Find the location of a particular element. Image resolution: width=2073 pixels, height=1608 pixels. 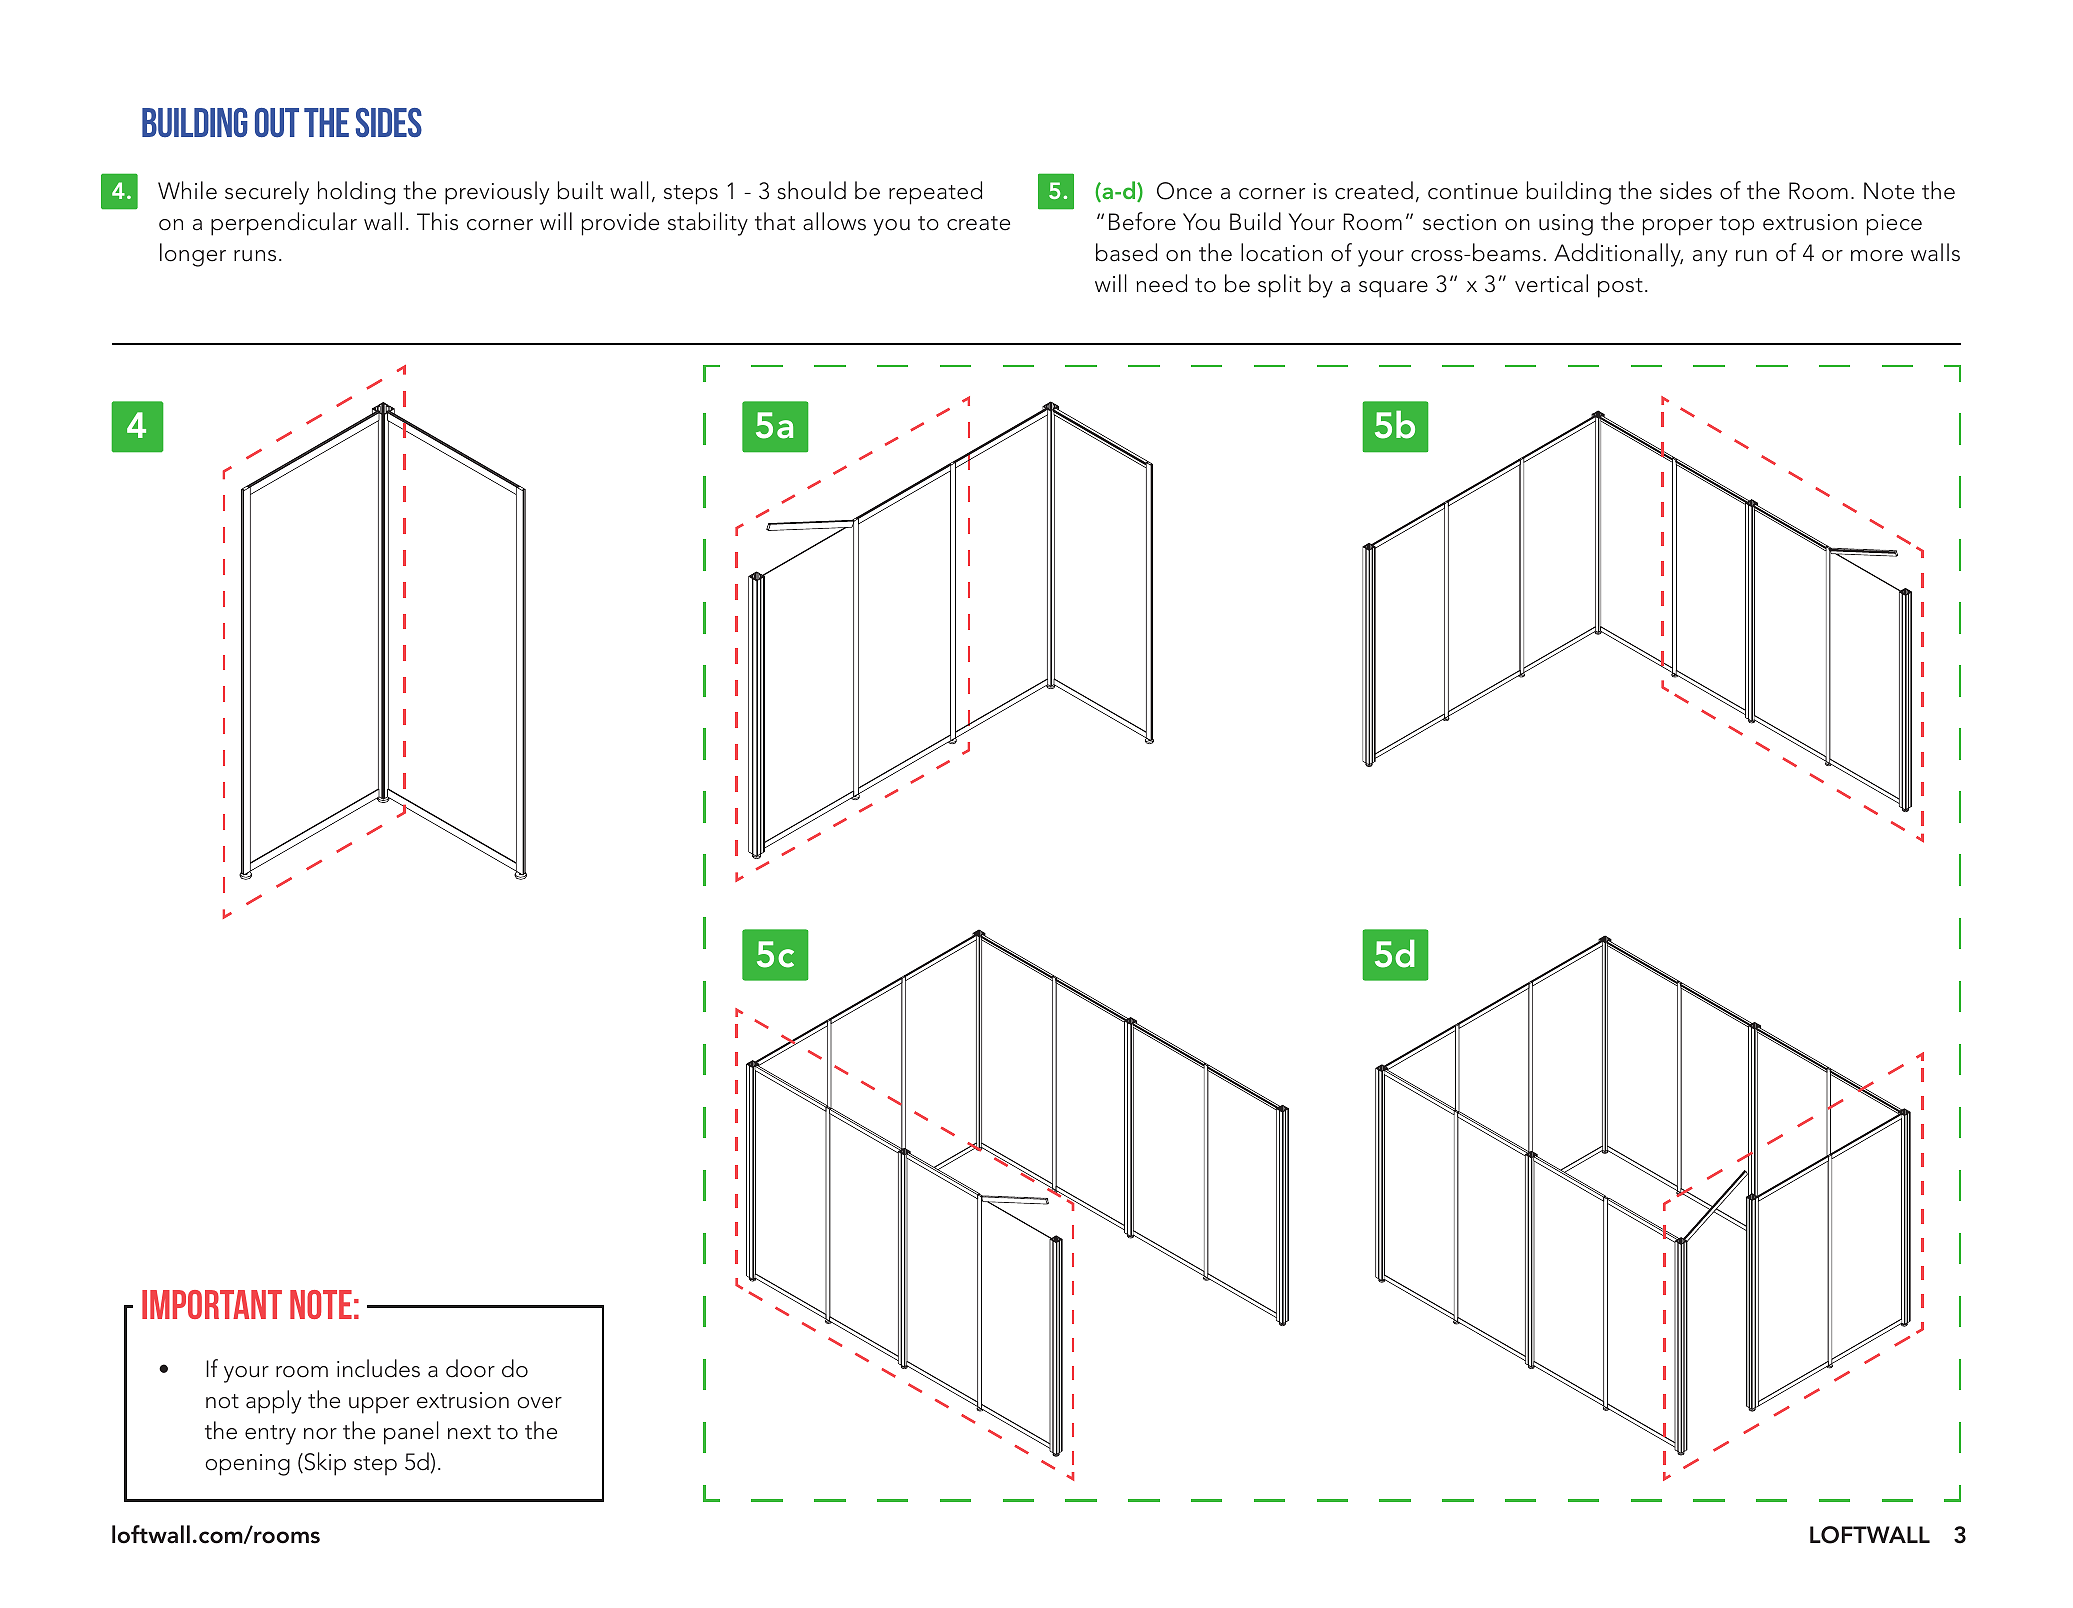

proper is located at coordinates (1678, 227).
